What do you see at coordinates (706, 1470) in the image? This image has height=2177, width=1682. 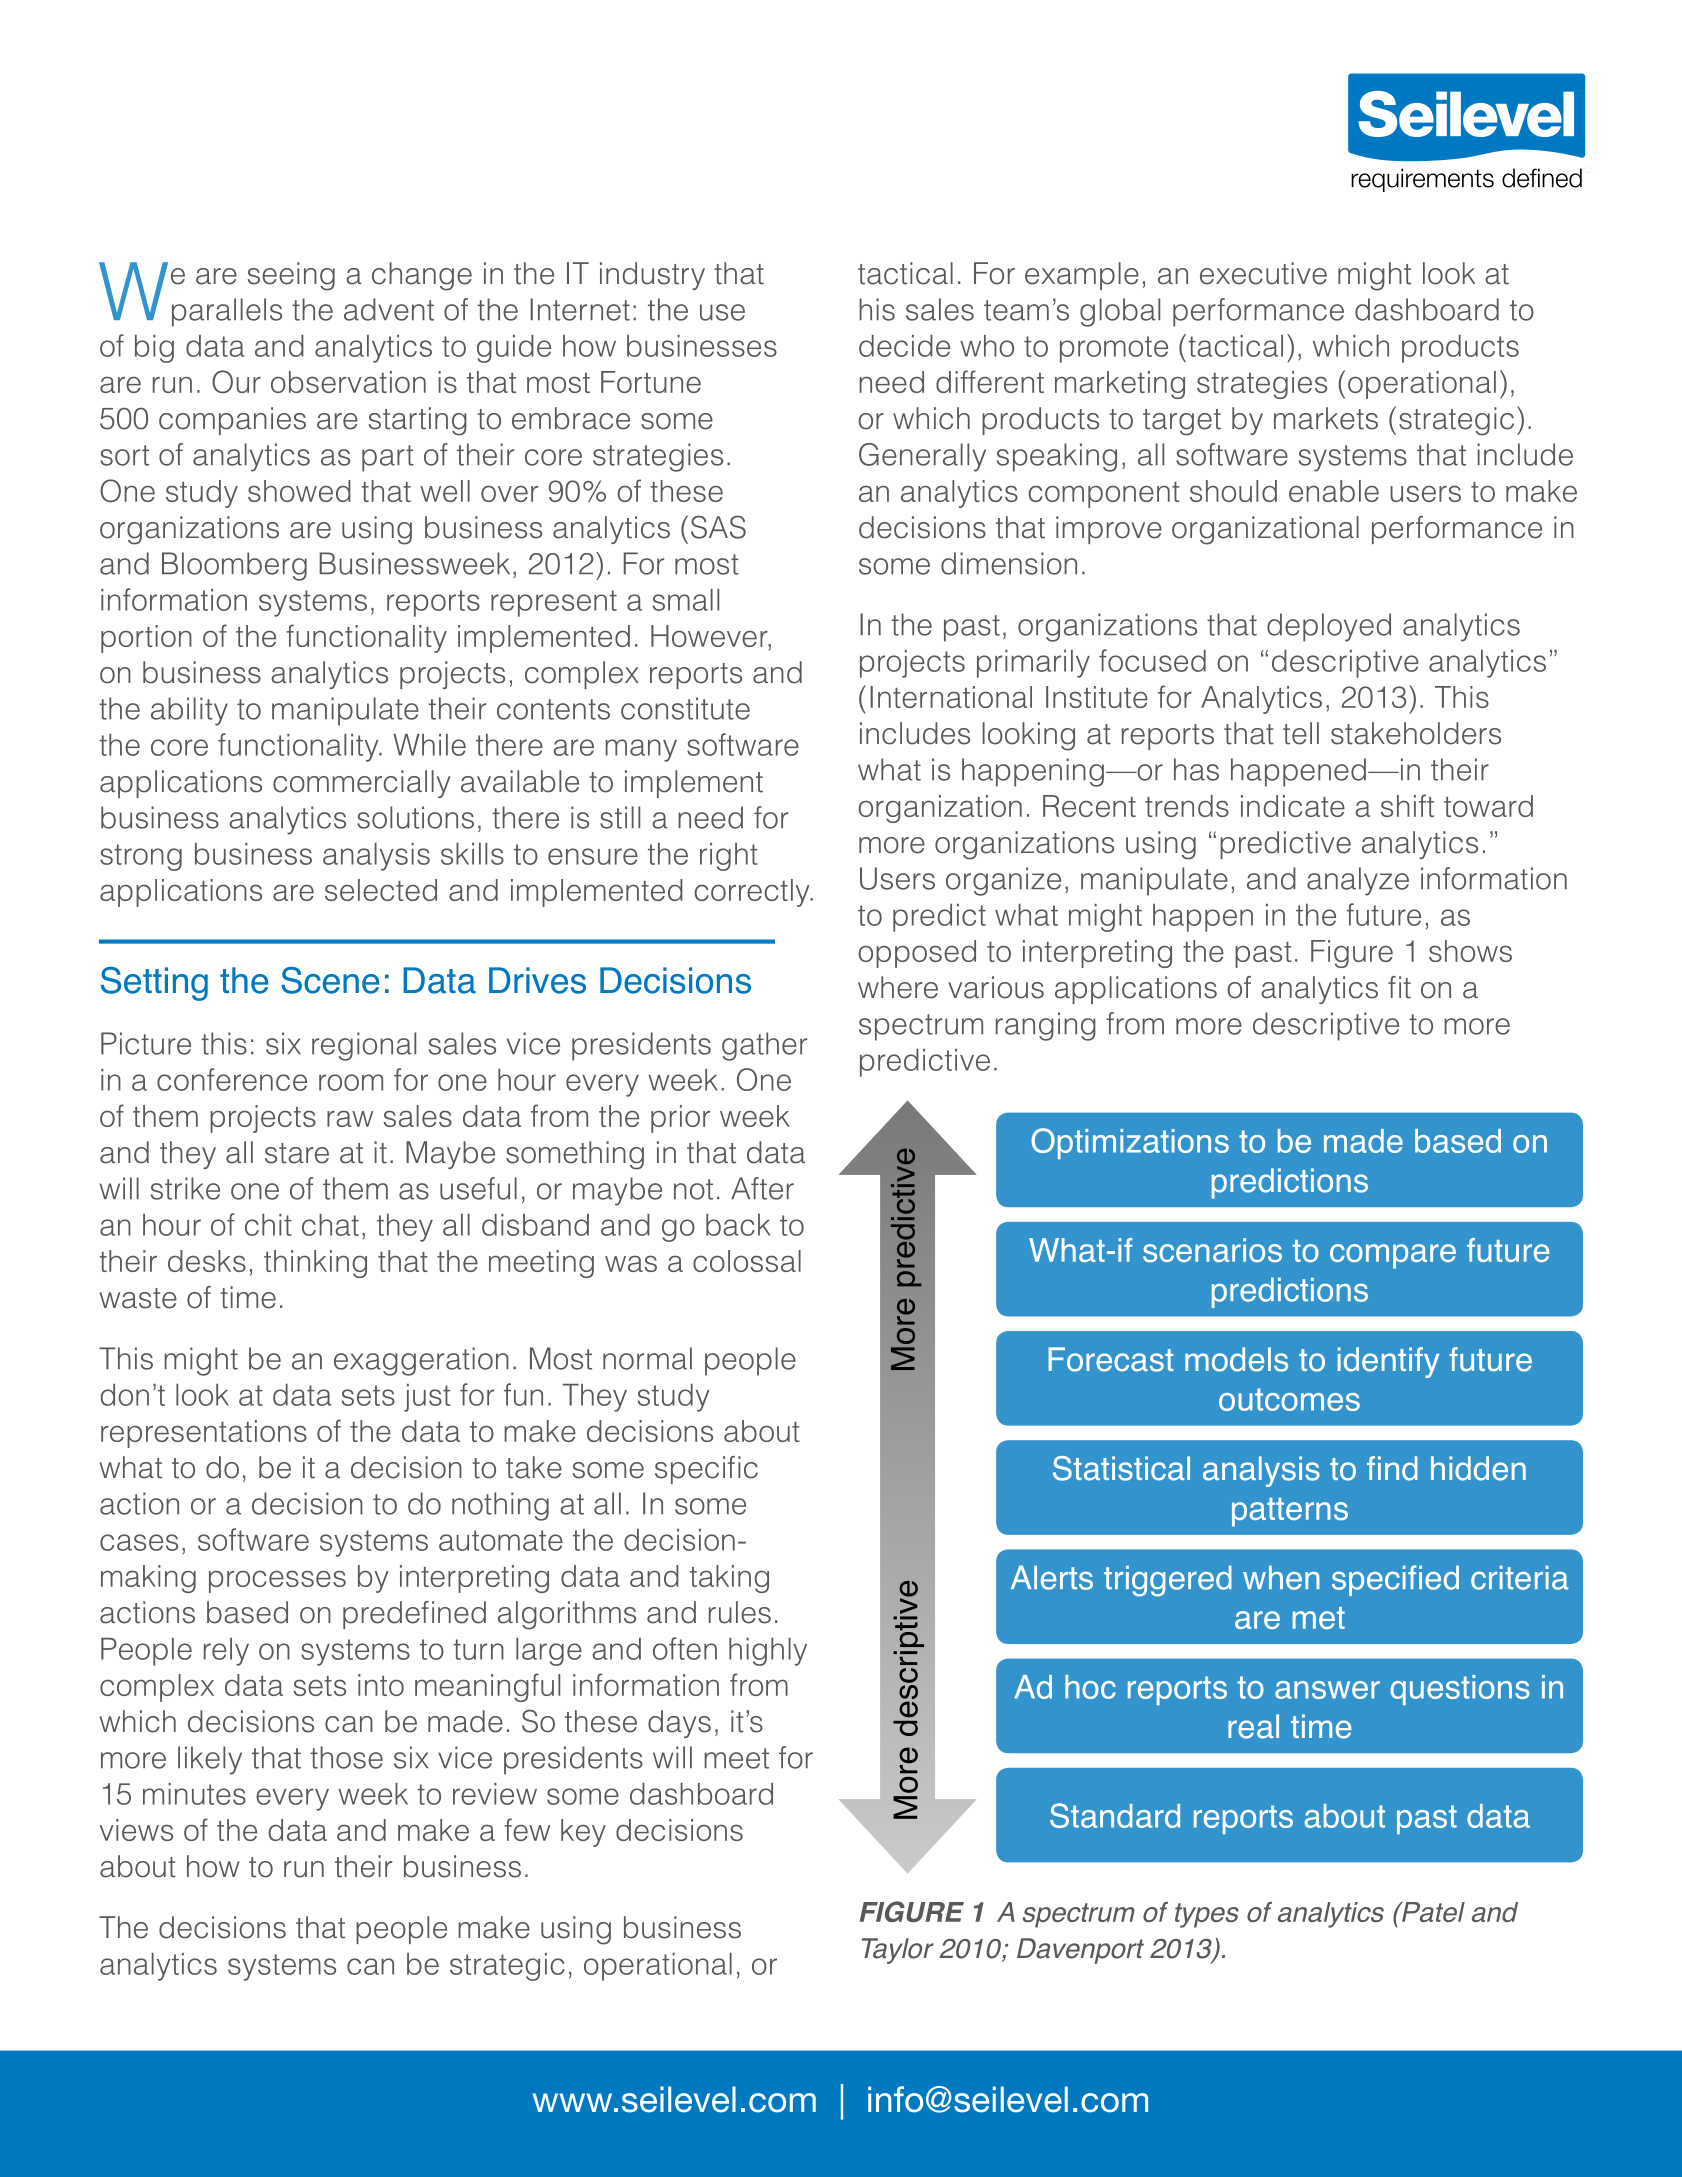 I see `specific` at bounding box center [706, 1470].
